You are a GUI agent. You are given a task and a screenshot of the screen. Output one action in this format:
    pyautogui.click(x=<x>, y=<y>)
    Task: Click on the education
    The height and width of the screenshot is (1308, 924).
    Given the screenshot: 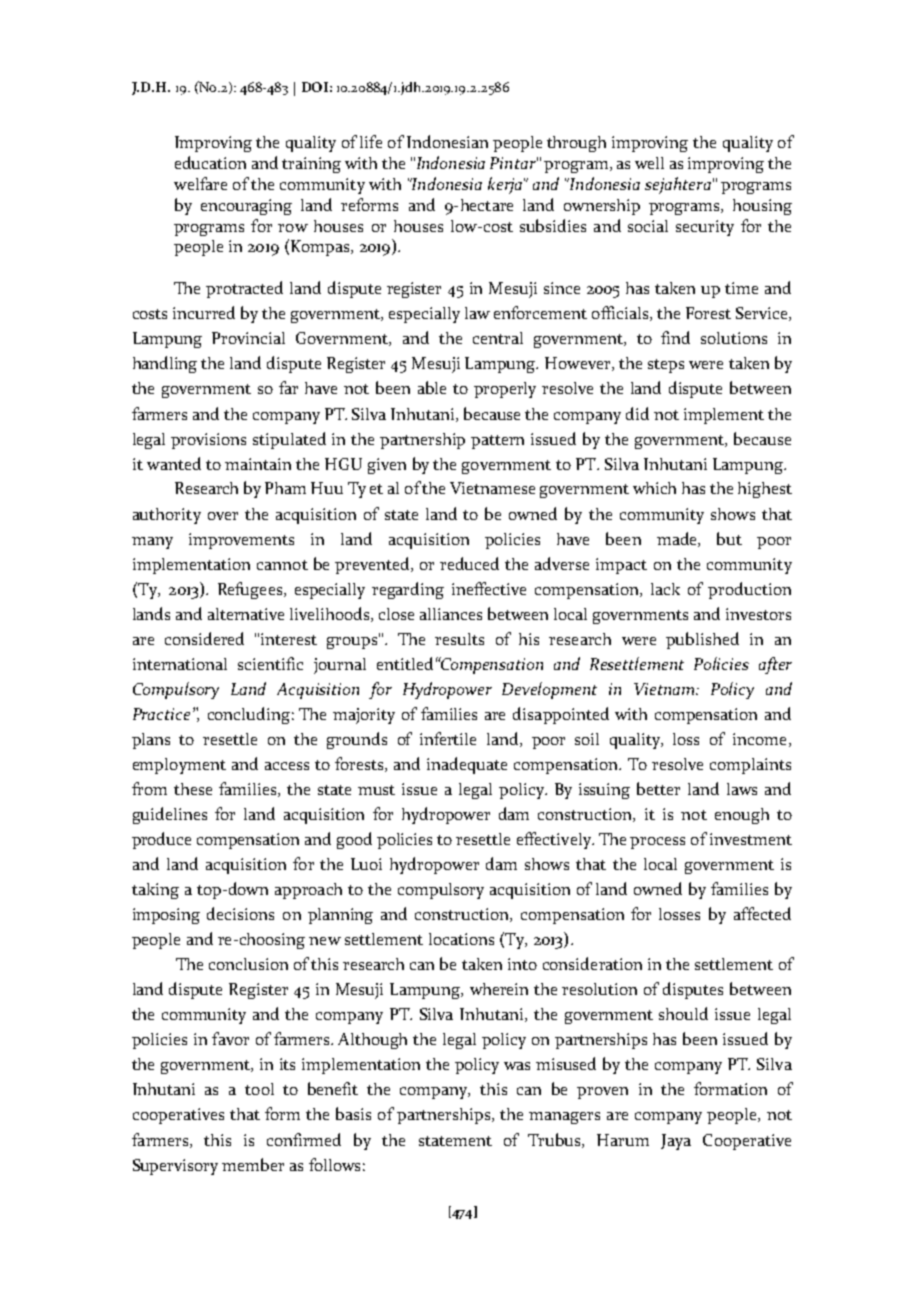 What is the action you would take?
    pyautogui.click(x=210, y=162)
